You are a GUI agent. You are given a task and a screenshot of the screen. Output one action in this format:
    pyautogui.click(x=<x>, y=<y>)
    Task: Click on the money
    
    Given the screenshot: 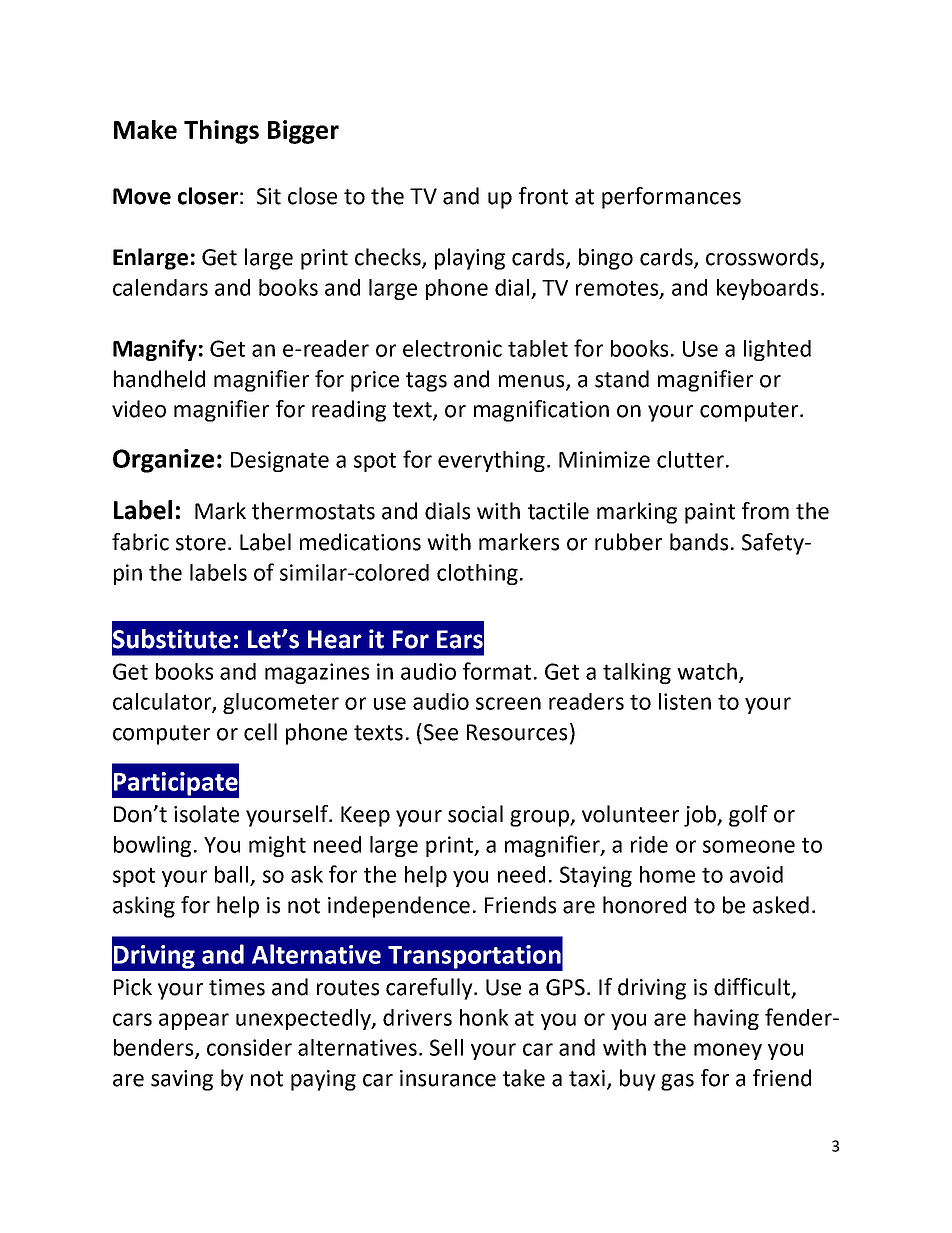 What is the action you would take?
    pyautogui.click(x=728, y=1051)
